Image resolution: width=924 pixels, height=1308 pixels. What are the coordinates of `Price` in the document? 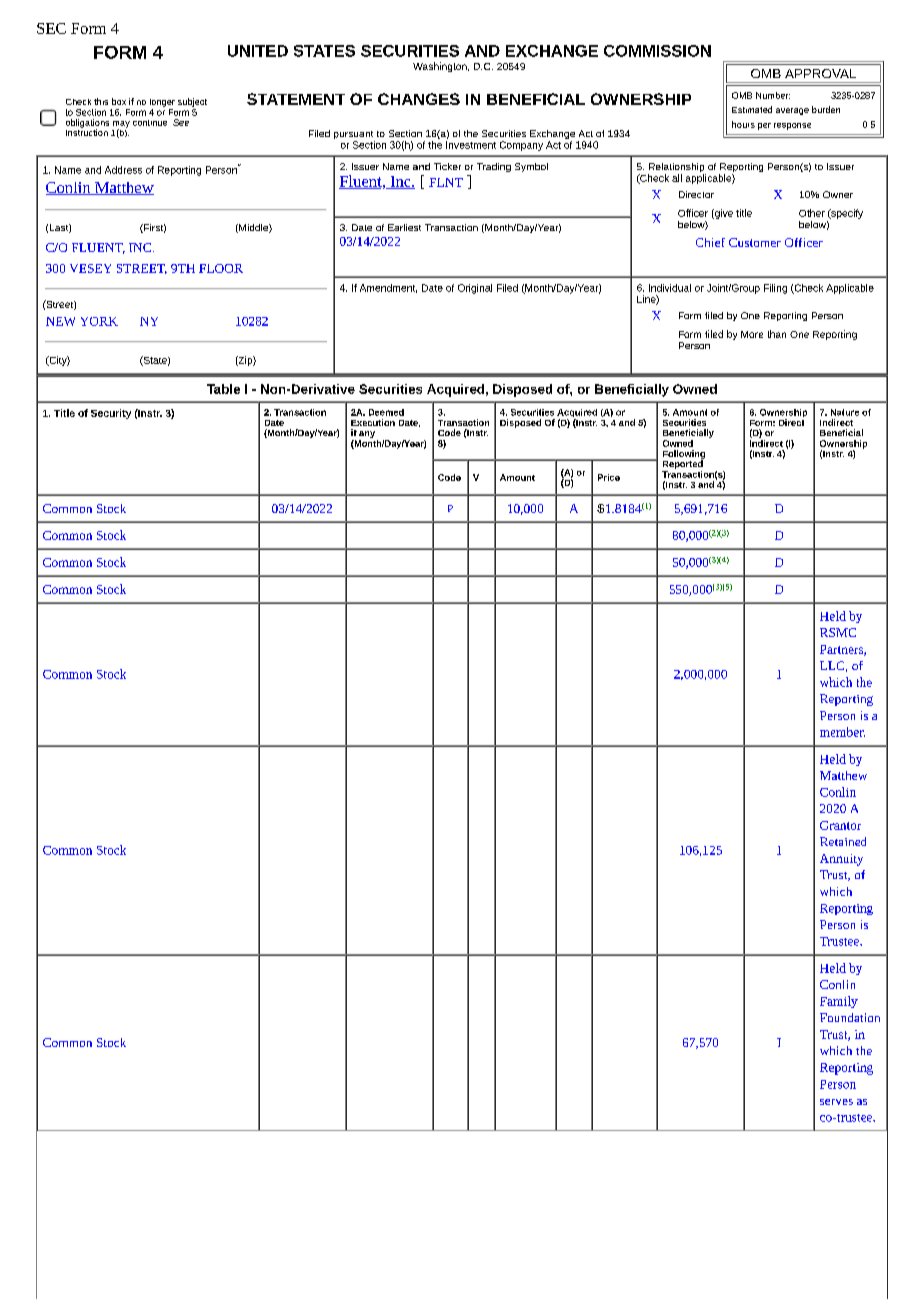 It's located at (609, 477).
